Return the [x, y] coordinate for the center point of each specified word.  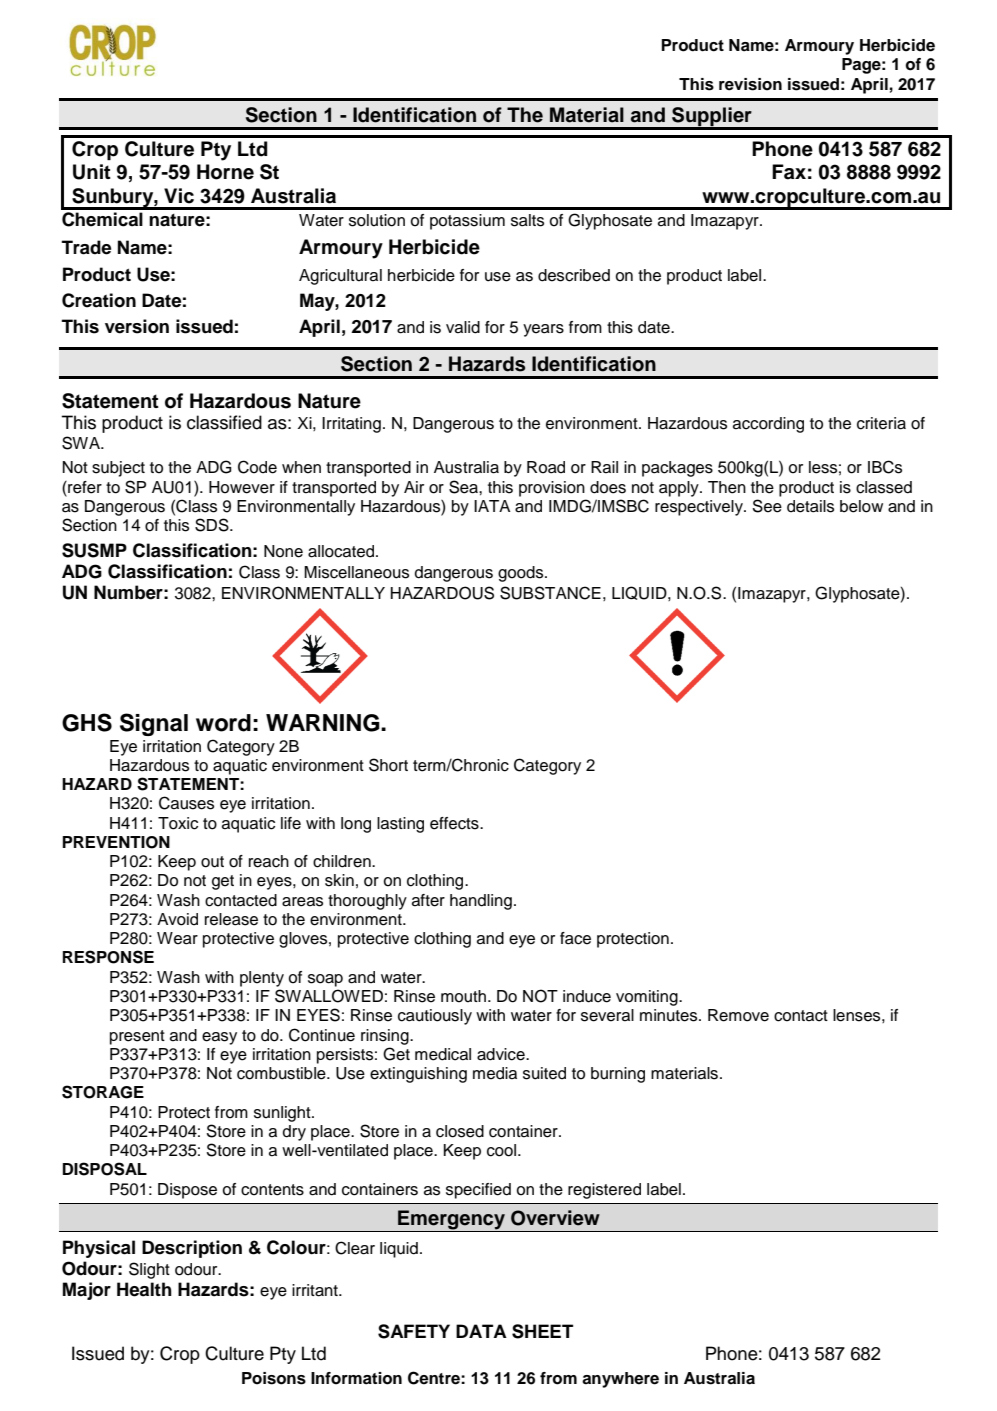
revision [750, 84]
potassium [467, 222]
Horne [225, 172]
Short [388, 765]
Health [144, 1289]
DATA [481, 1331]
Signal [154, 724]
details [810, 506]
